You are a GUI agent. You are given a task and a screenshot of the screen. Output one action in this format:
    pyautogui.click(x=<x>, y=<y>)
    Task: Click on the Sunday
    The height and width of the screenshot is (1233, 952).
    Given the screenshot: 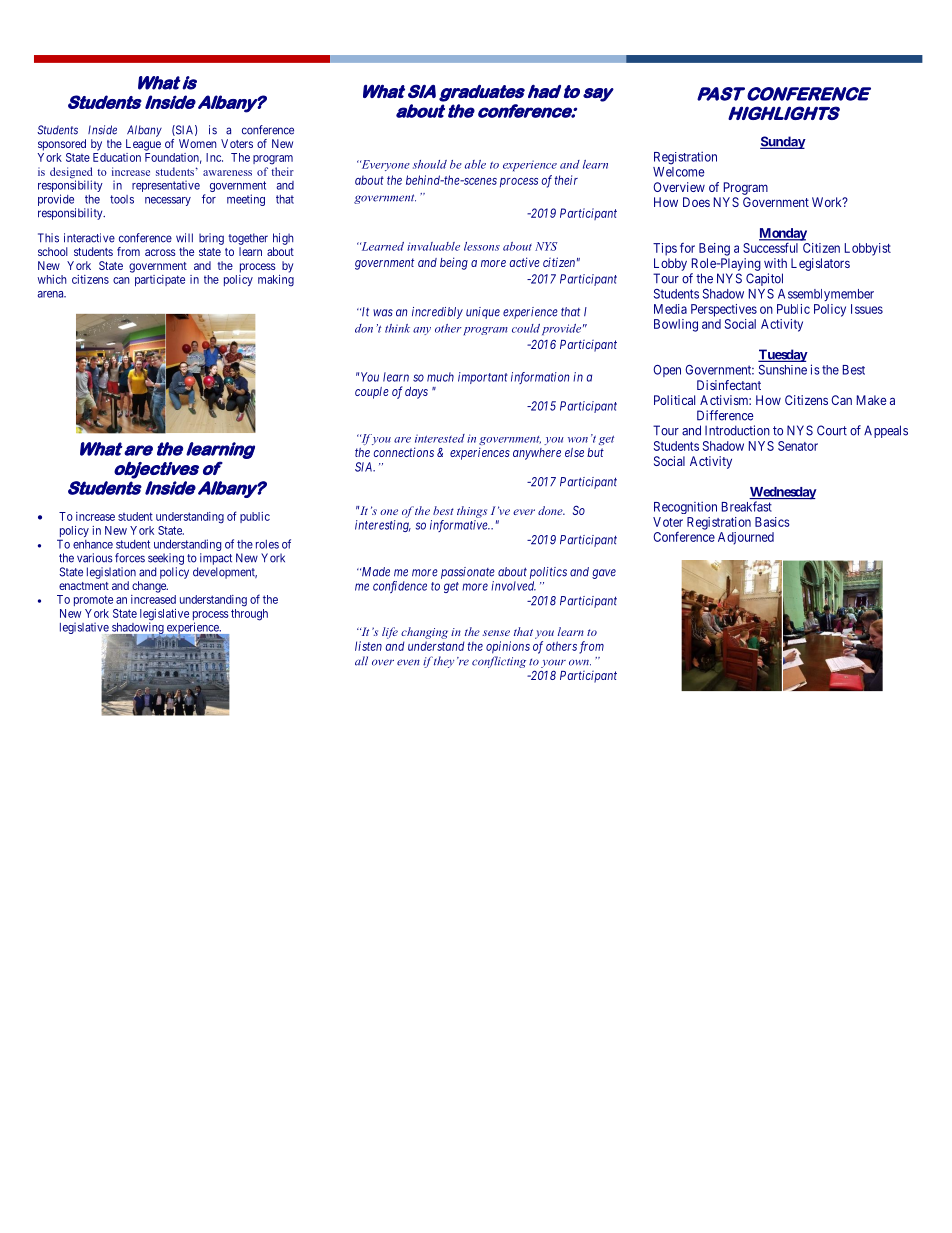 What is the action you would take?
    pyautogui.click(x=783, y=142)
